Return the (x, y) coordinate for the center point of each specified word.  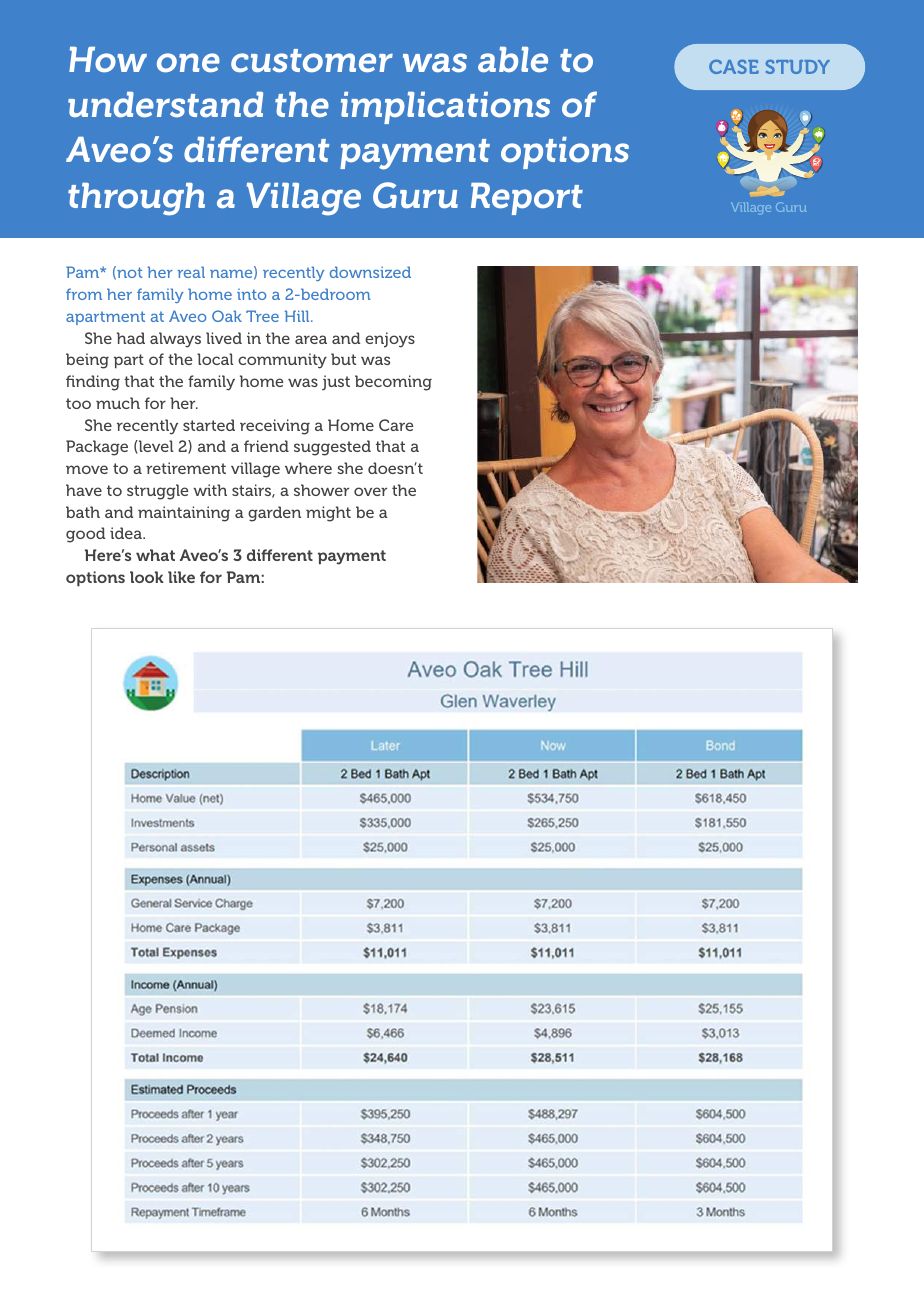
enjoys (390, 340)
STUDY (798, 67)
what (155, 555)
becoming (393, 383)
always (175, 340)
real (191, 272)
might (328, 514)
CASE (734, 66)
